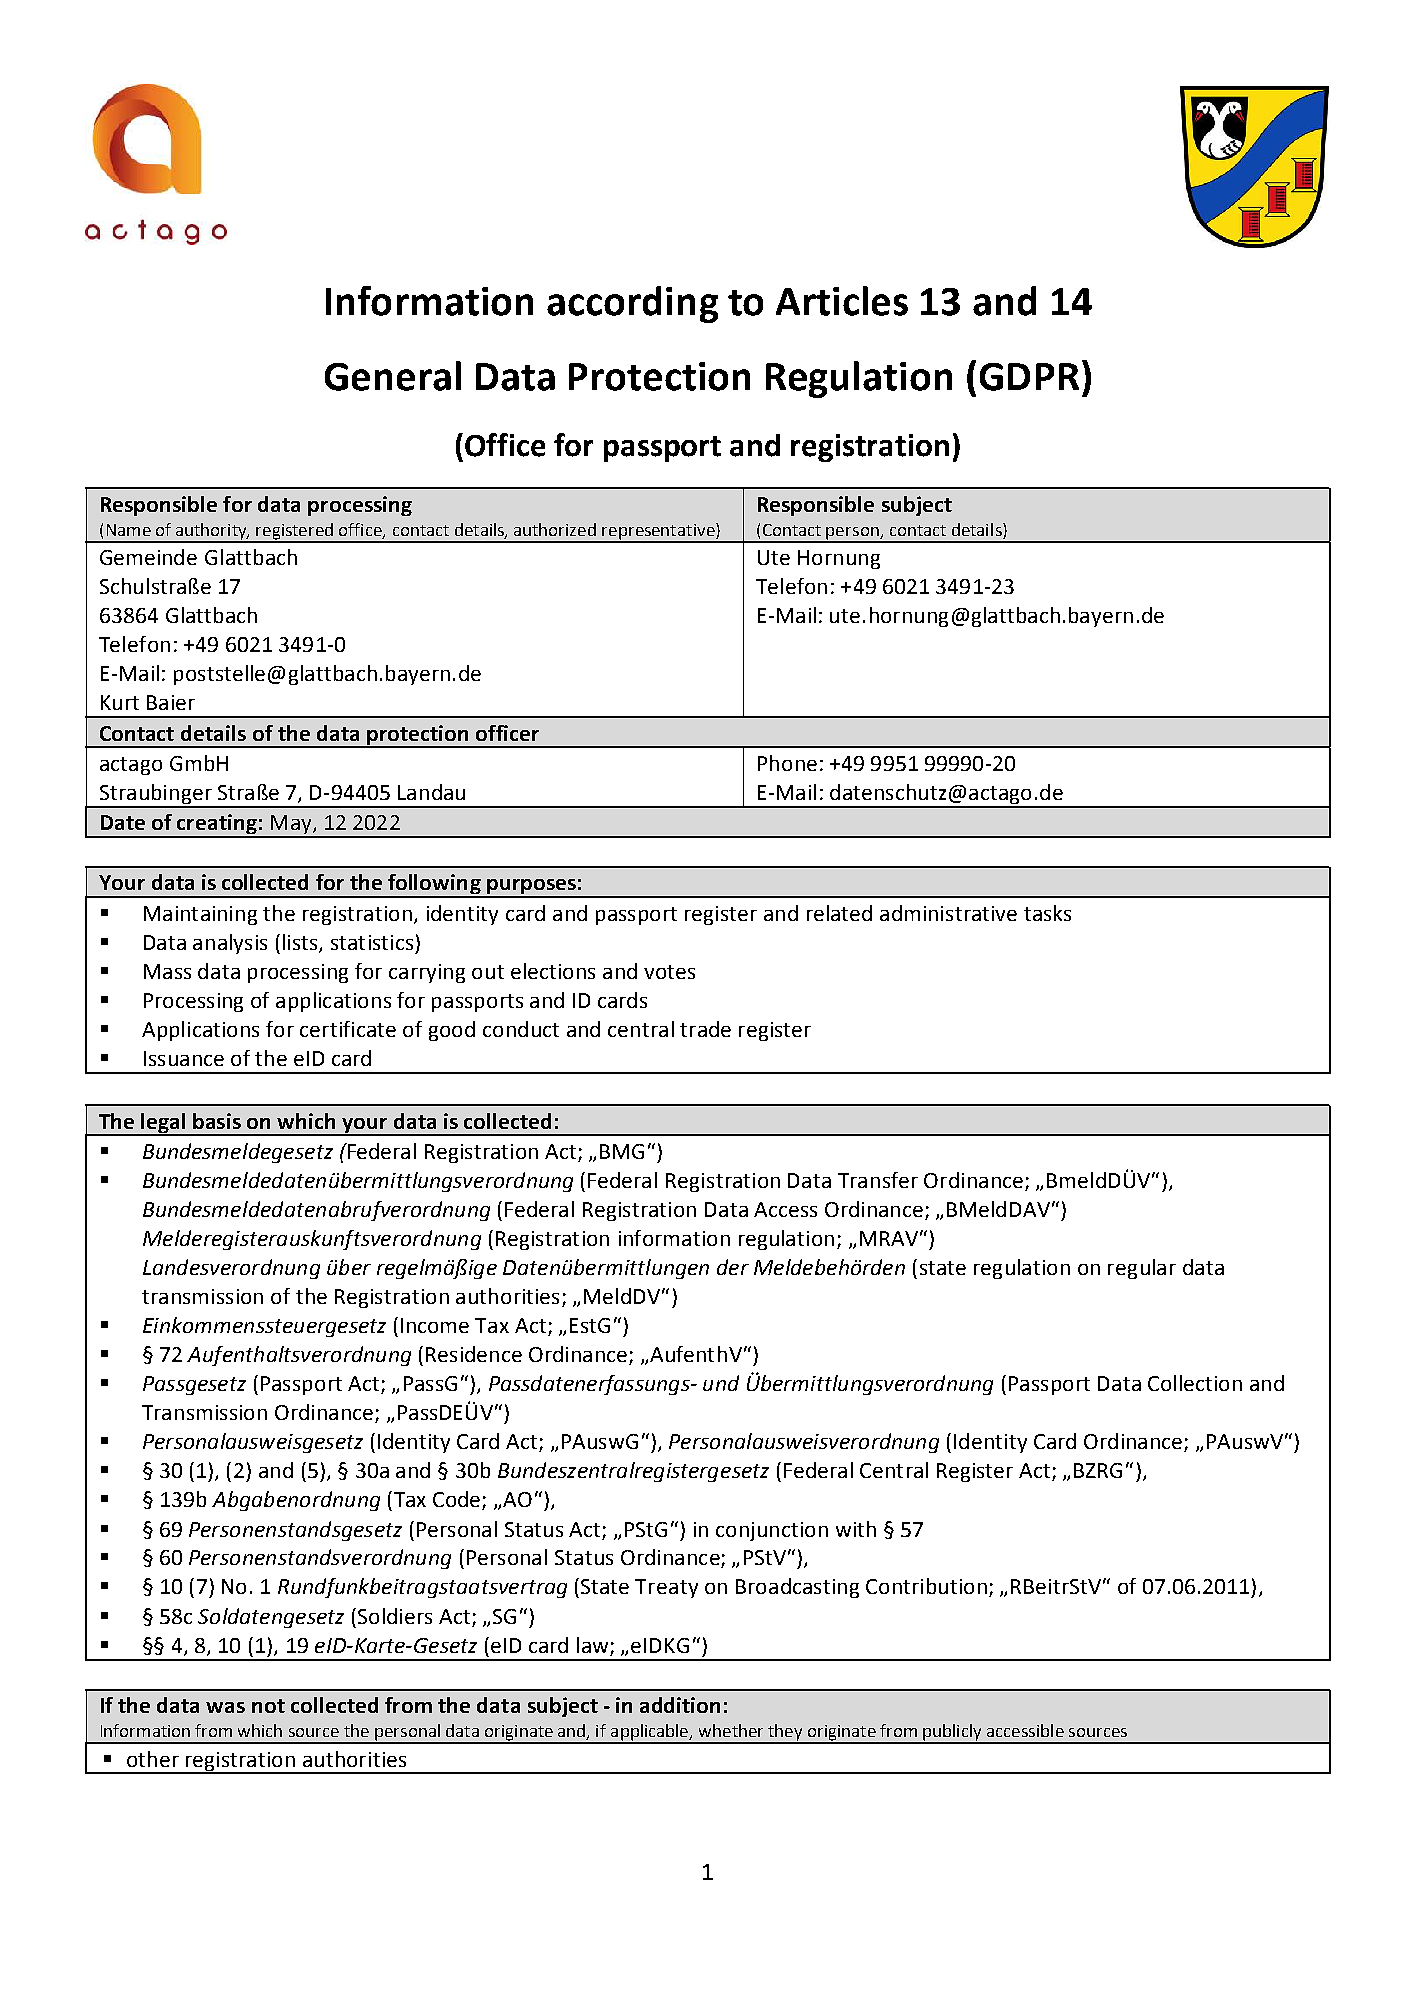 The height and width of the page is (2003, 1416). What do you see at coordinates (1029, 377) in the page?
I see `GDPR` at bounding box center [1029, 377].
